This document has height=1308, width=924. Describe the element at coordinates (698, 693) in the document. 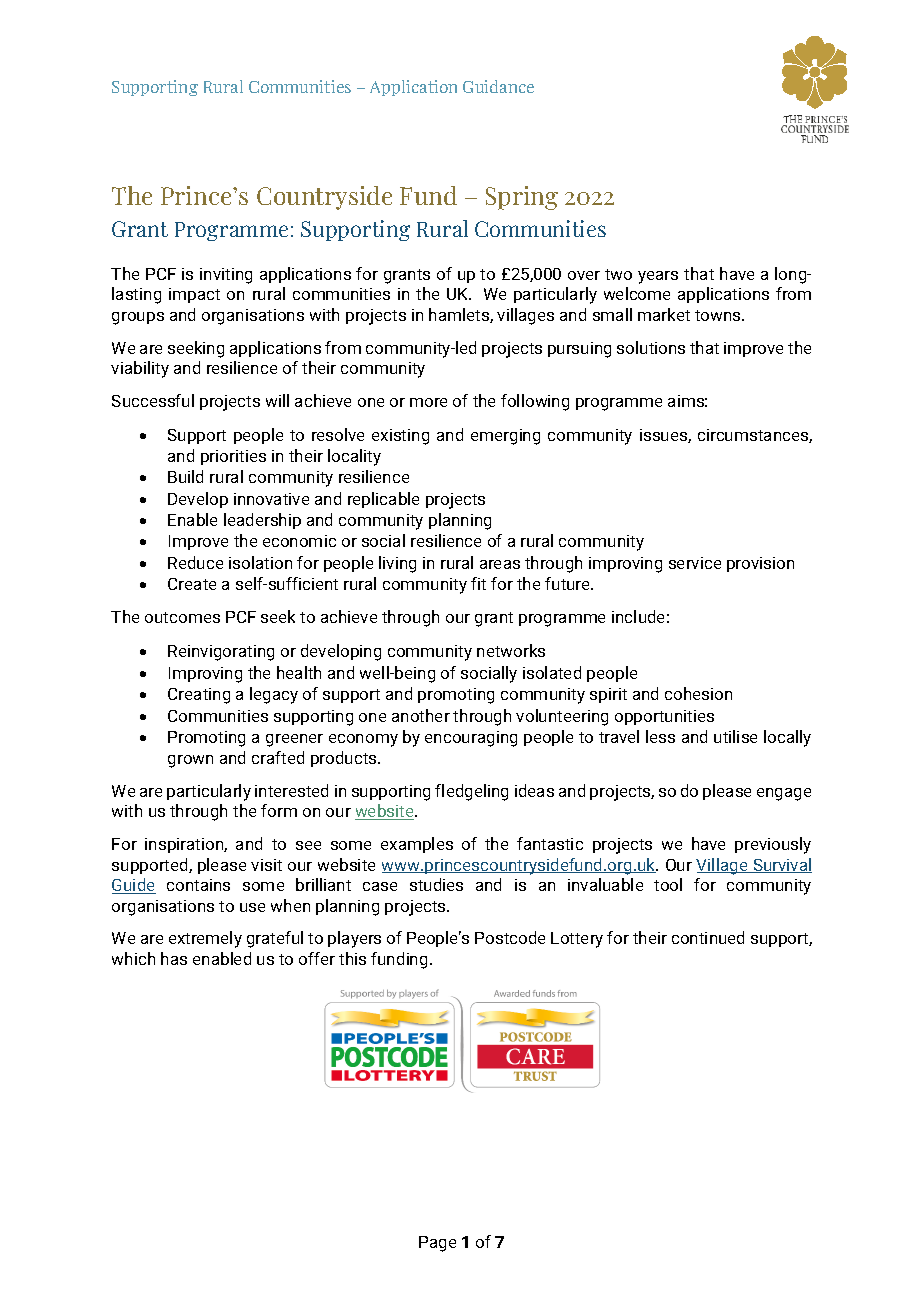

I see `cohesion` at that location.
